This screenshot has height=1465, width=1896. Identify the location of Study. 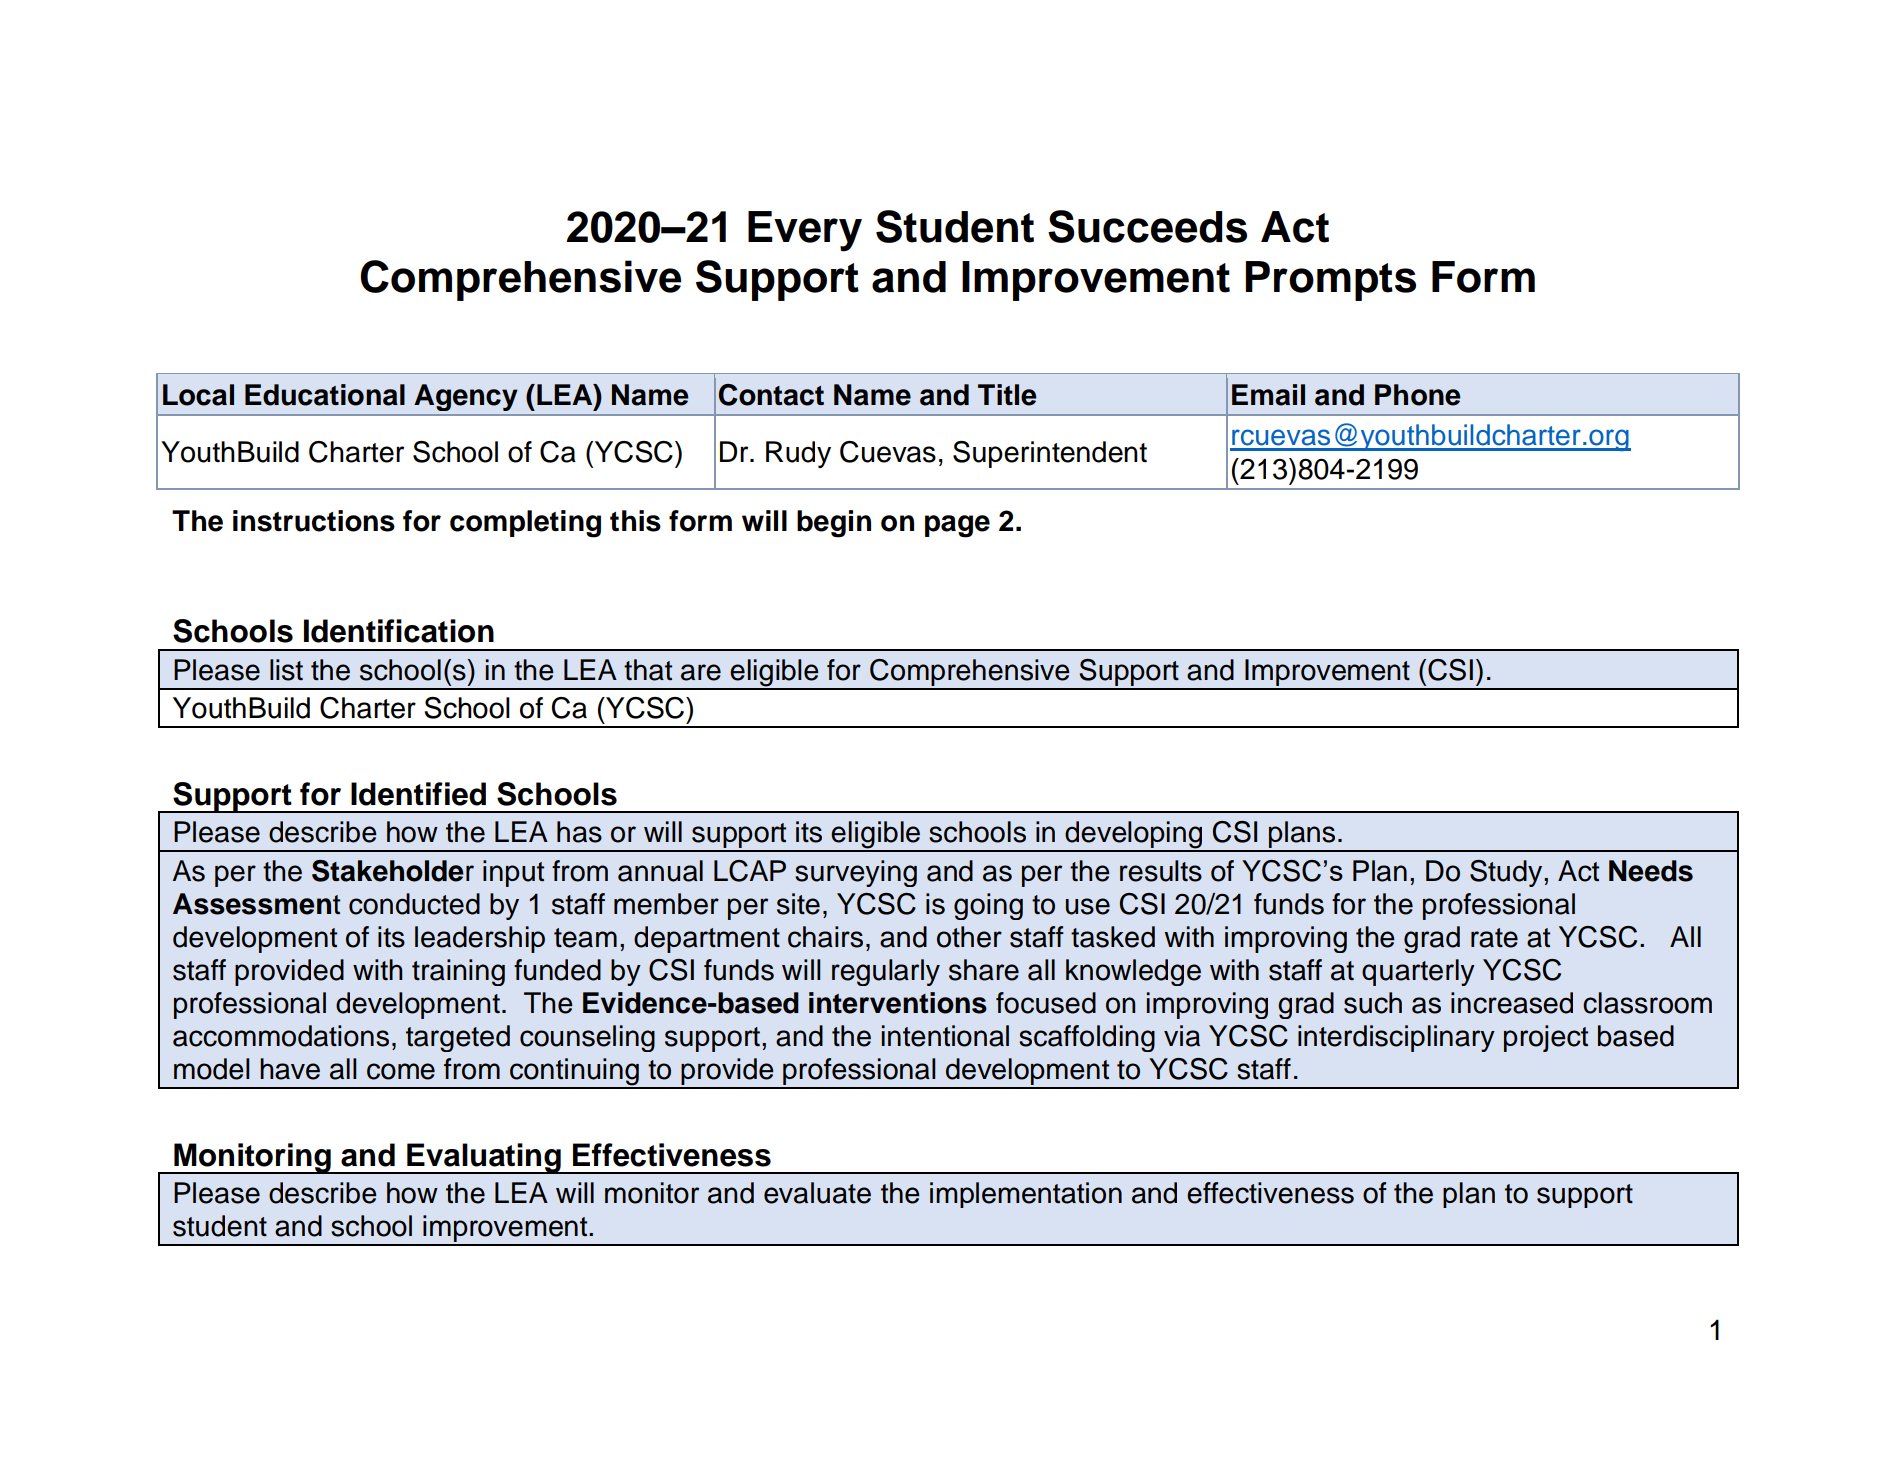
(1507, 873).
